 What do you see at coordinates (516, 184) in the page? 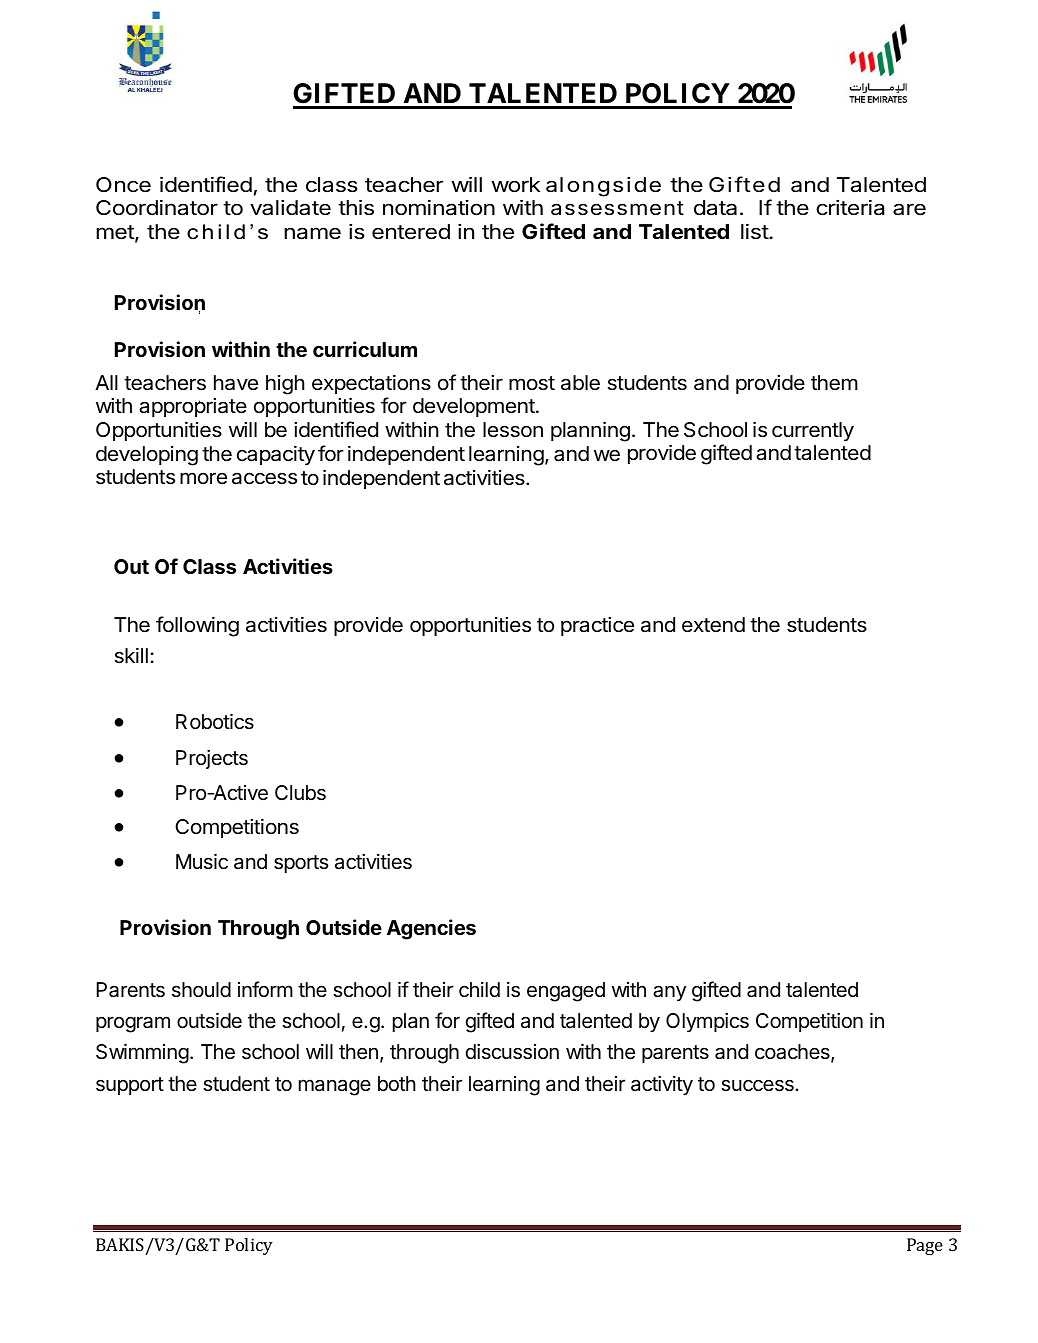
I see `work` at bounding box center [516, 184].
